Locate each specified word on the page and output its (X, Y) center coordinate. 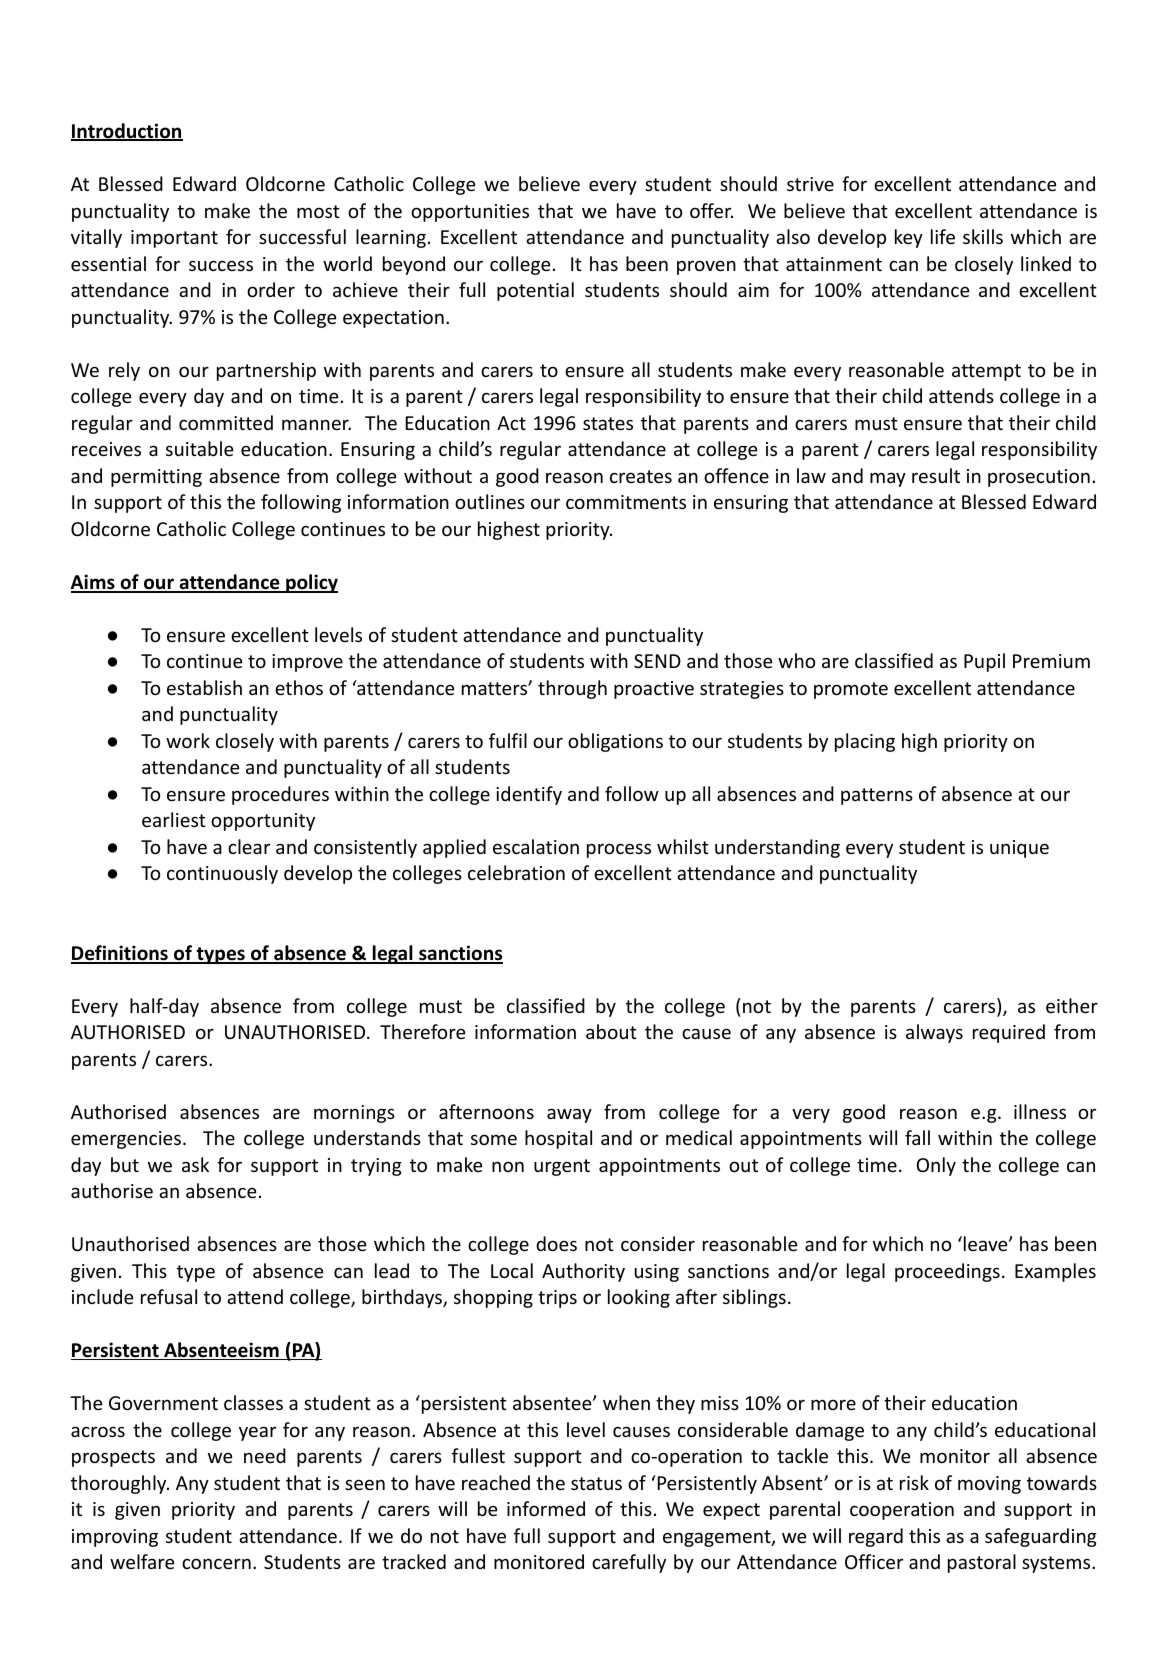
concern (216, 1563)
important (174, 239)
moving (989, 1485)
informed (546, 1508)
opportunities (470, 213)
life (943, 236)
